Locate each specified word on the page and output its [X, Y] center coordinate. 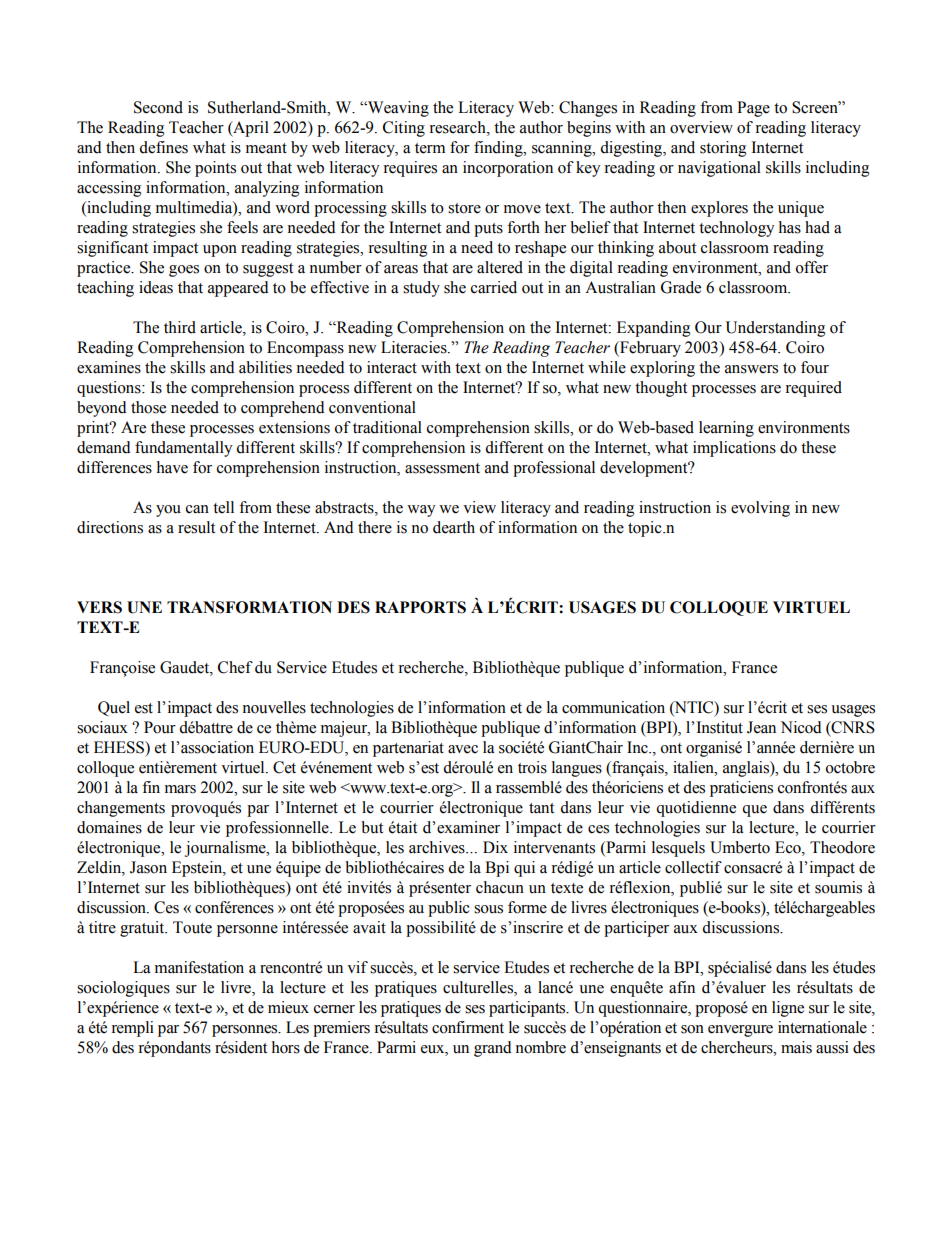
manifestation [199, 967]
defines [163, 147]
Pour [160, 727]
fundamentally [183, 449]
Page [753, 109]
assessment [442, 468]
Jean [761, 727]
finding [499, 149]
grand [492, 1049]
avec [463, 749]
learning [726, 429]
